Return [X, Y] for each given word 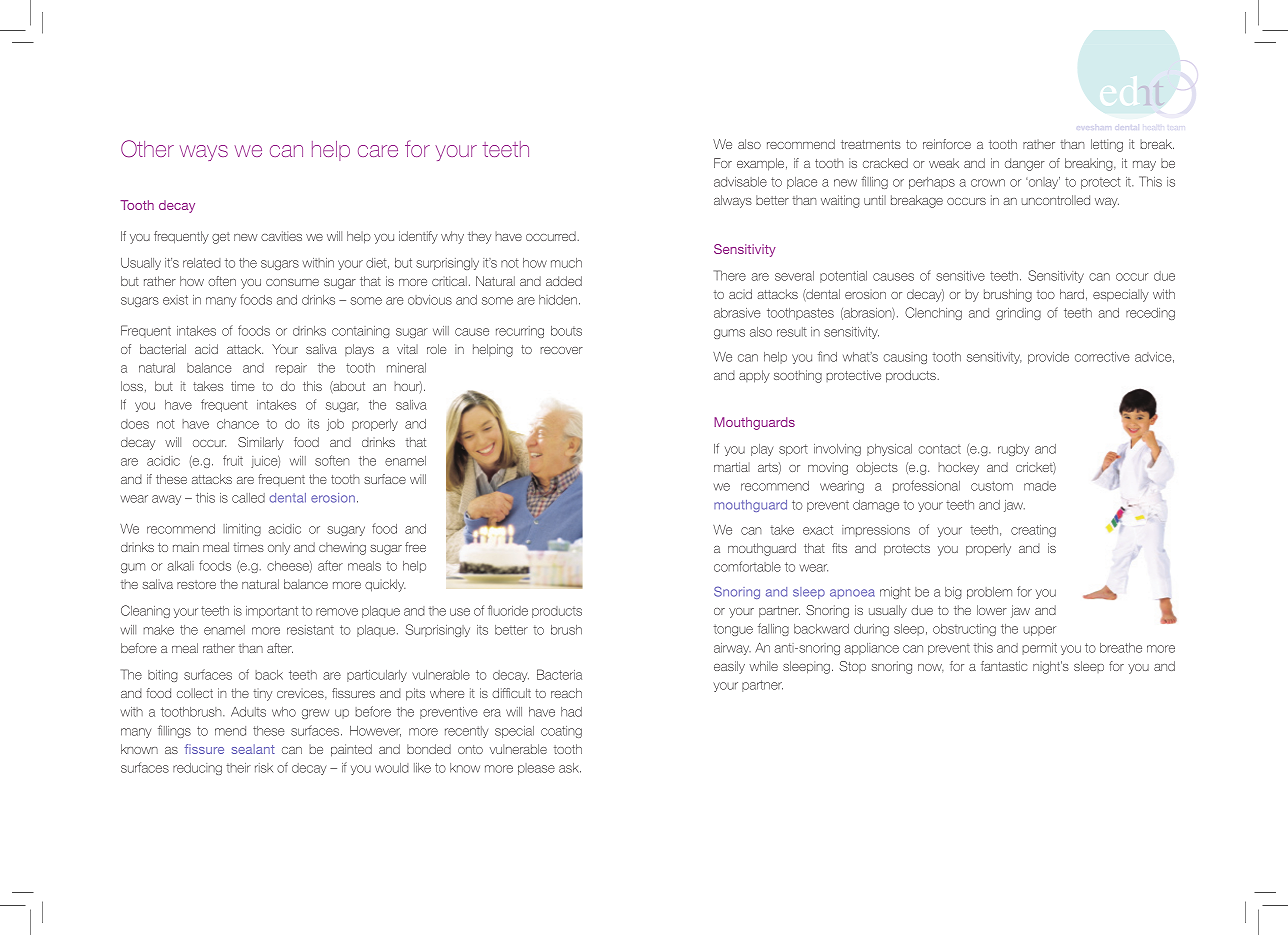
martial [732, 467]
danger [1025, 164]
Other [147, 149]
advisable [740, 182]
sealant [253, 749]
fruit [233, 460]
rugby [1013, 450]
